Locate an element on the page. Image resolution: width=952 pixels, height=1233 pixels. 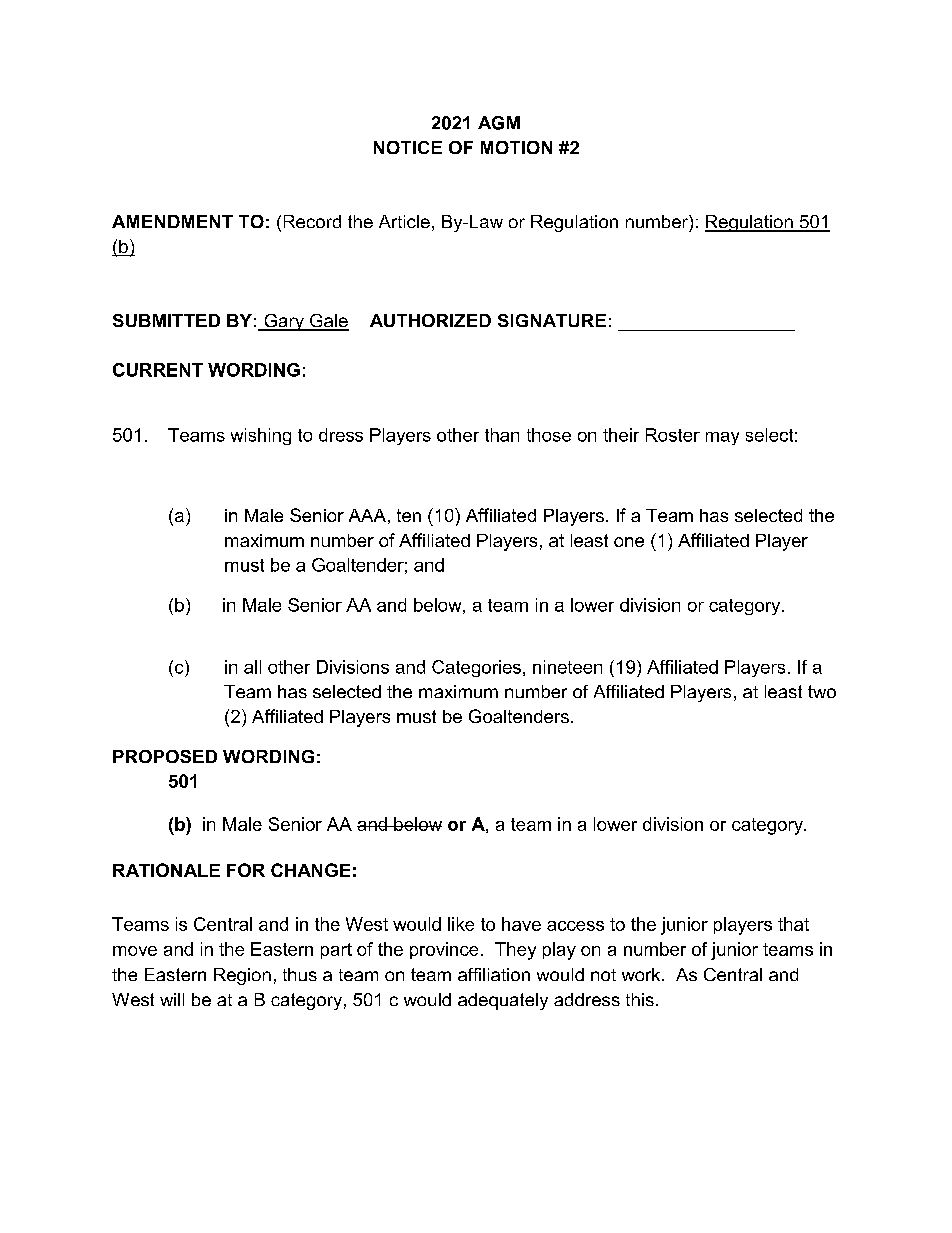
Region is located at coordinates (242, 976).
